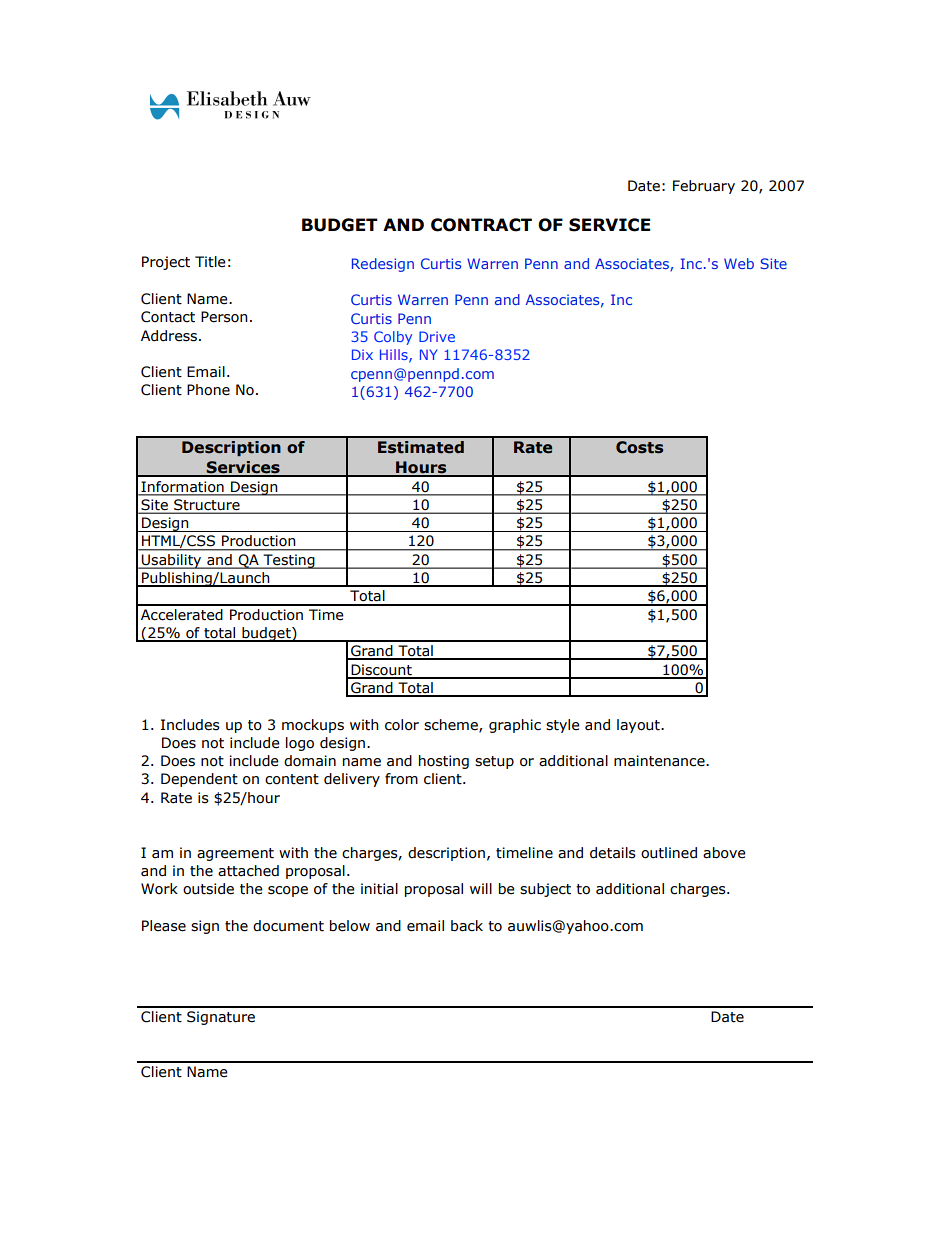 This screenshot has width=952, height=1233. I want to click on February, so click(704, 187).
